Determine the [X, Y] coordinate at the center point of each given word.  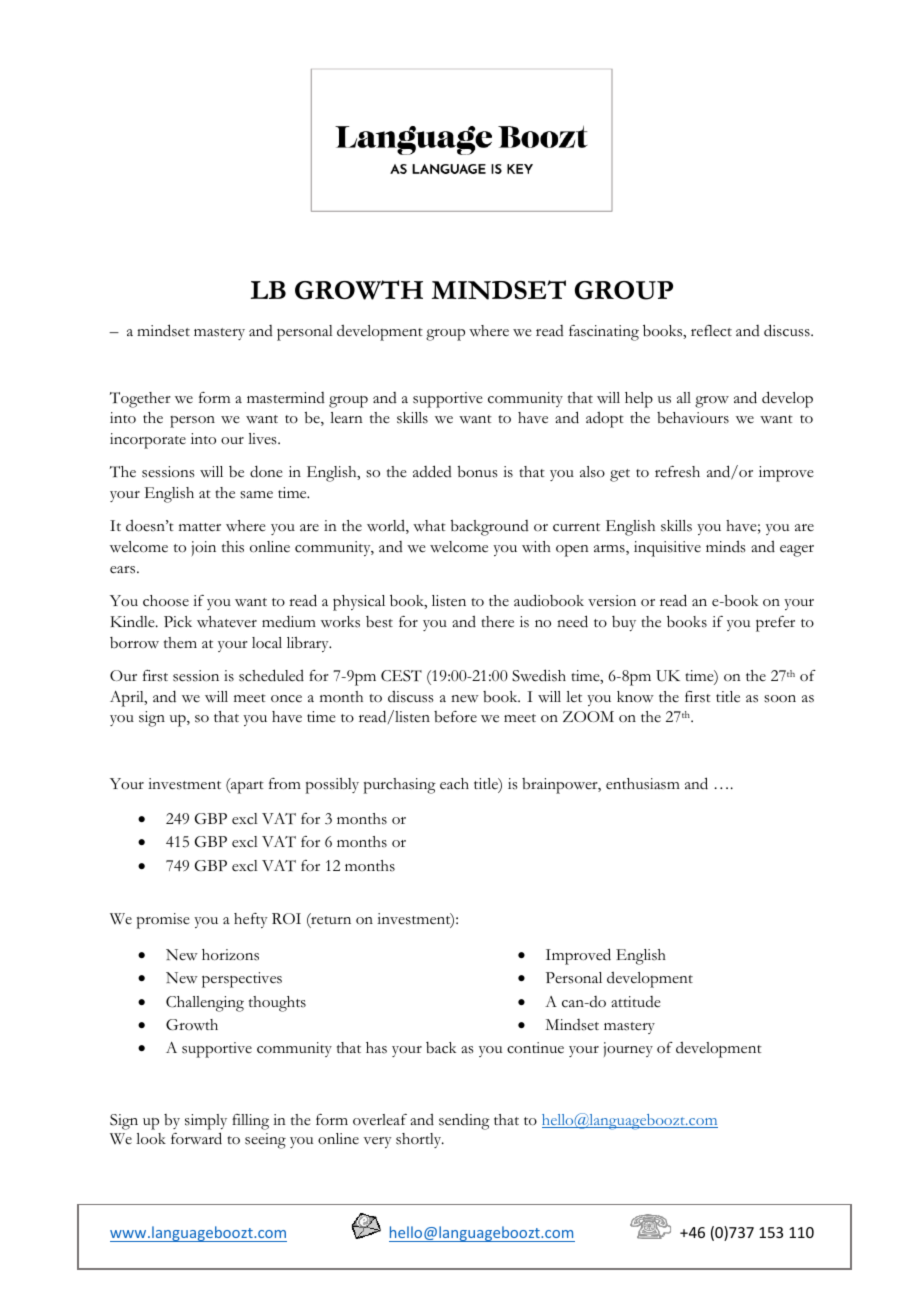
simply [206, 1122]
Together [140, 400]
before [455, 717]
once [286, 699]
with [536, 546]
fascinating [604, 333]
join [204, 548]
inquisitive [667, 549]
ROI [286, 918]
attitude [636, 1002]
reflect [711, 331]
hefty [251, 920]
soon [780, 699]
